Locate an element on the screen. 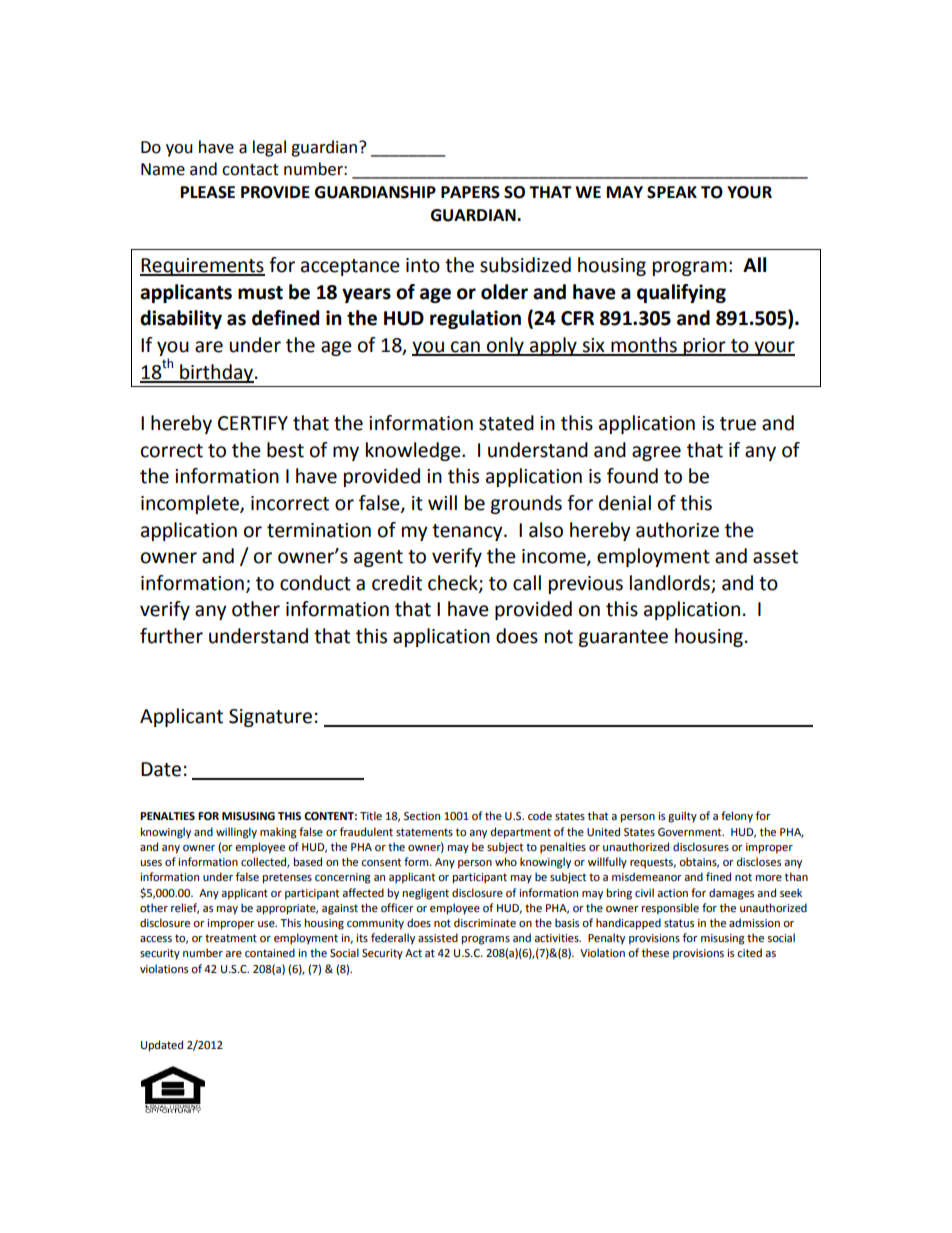  birthday is located at coordinates (217, 373).
